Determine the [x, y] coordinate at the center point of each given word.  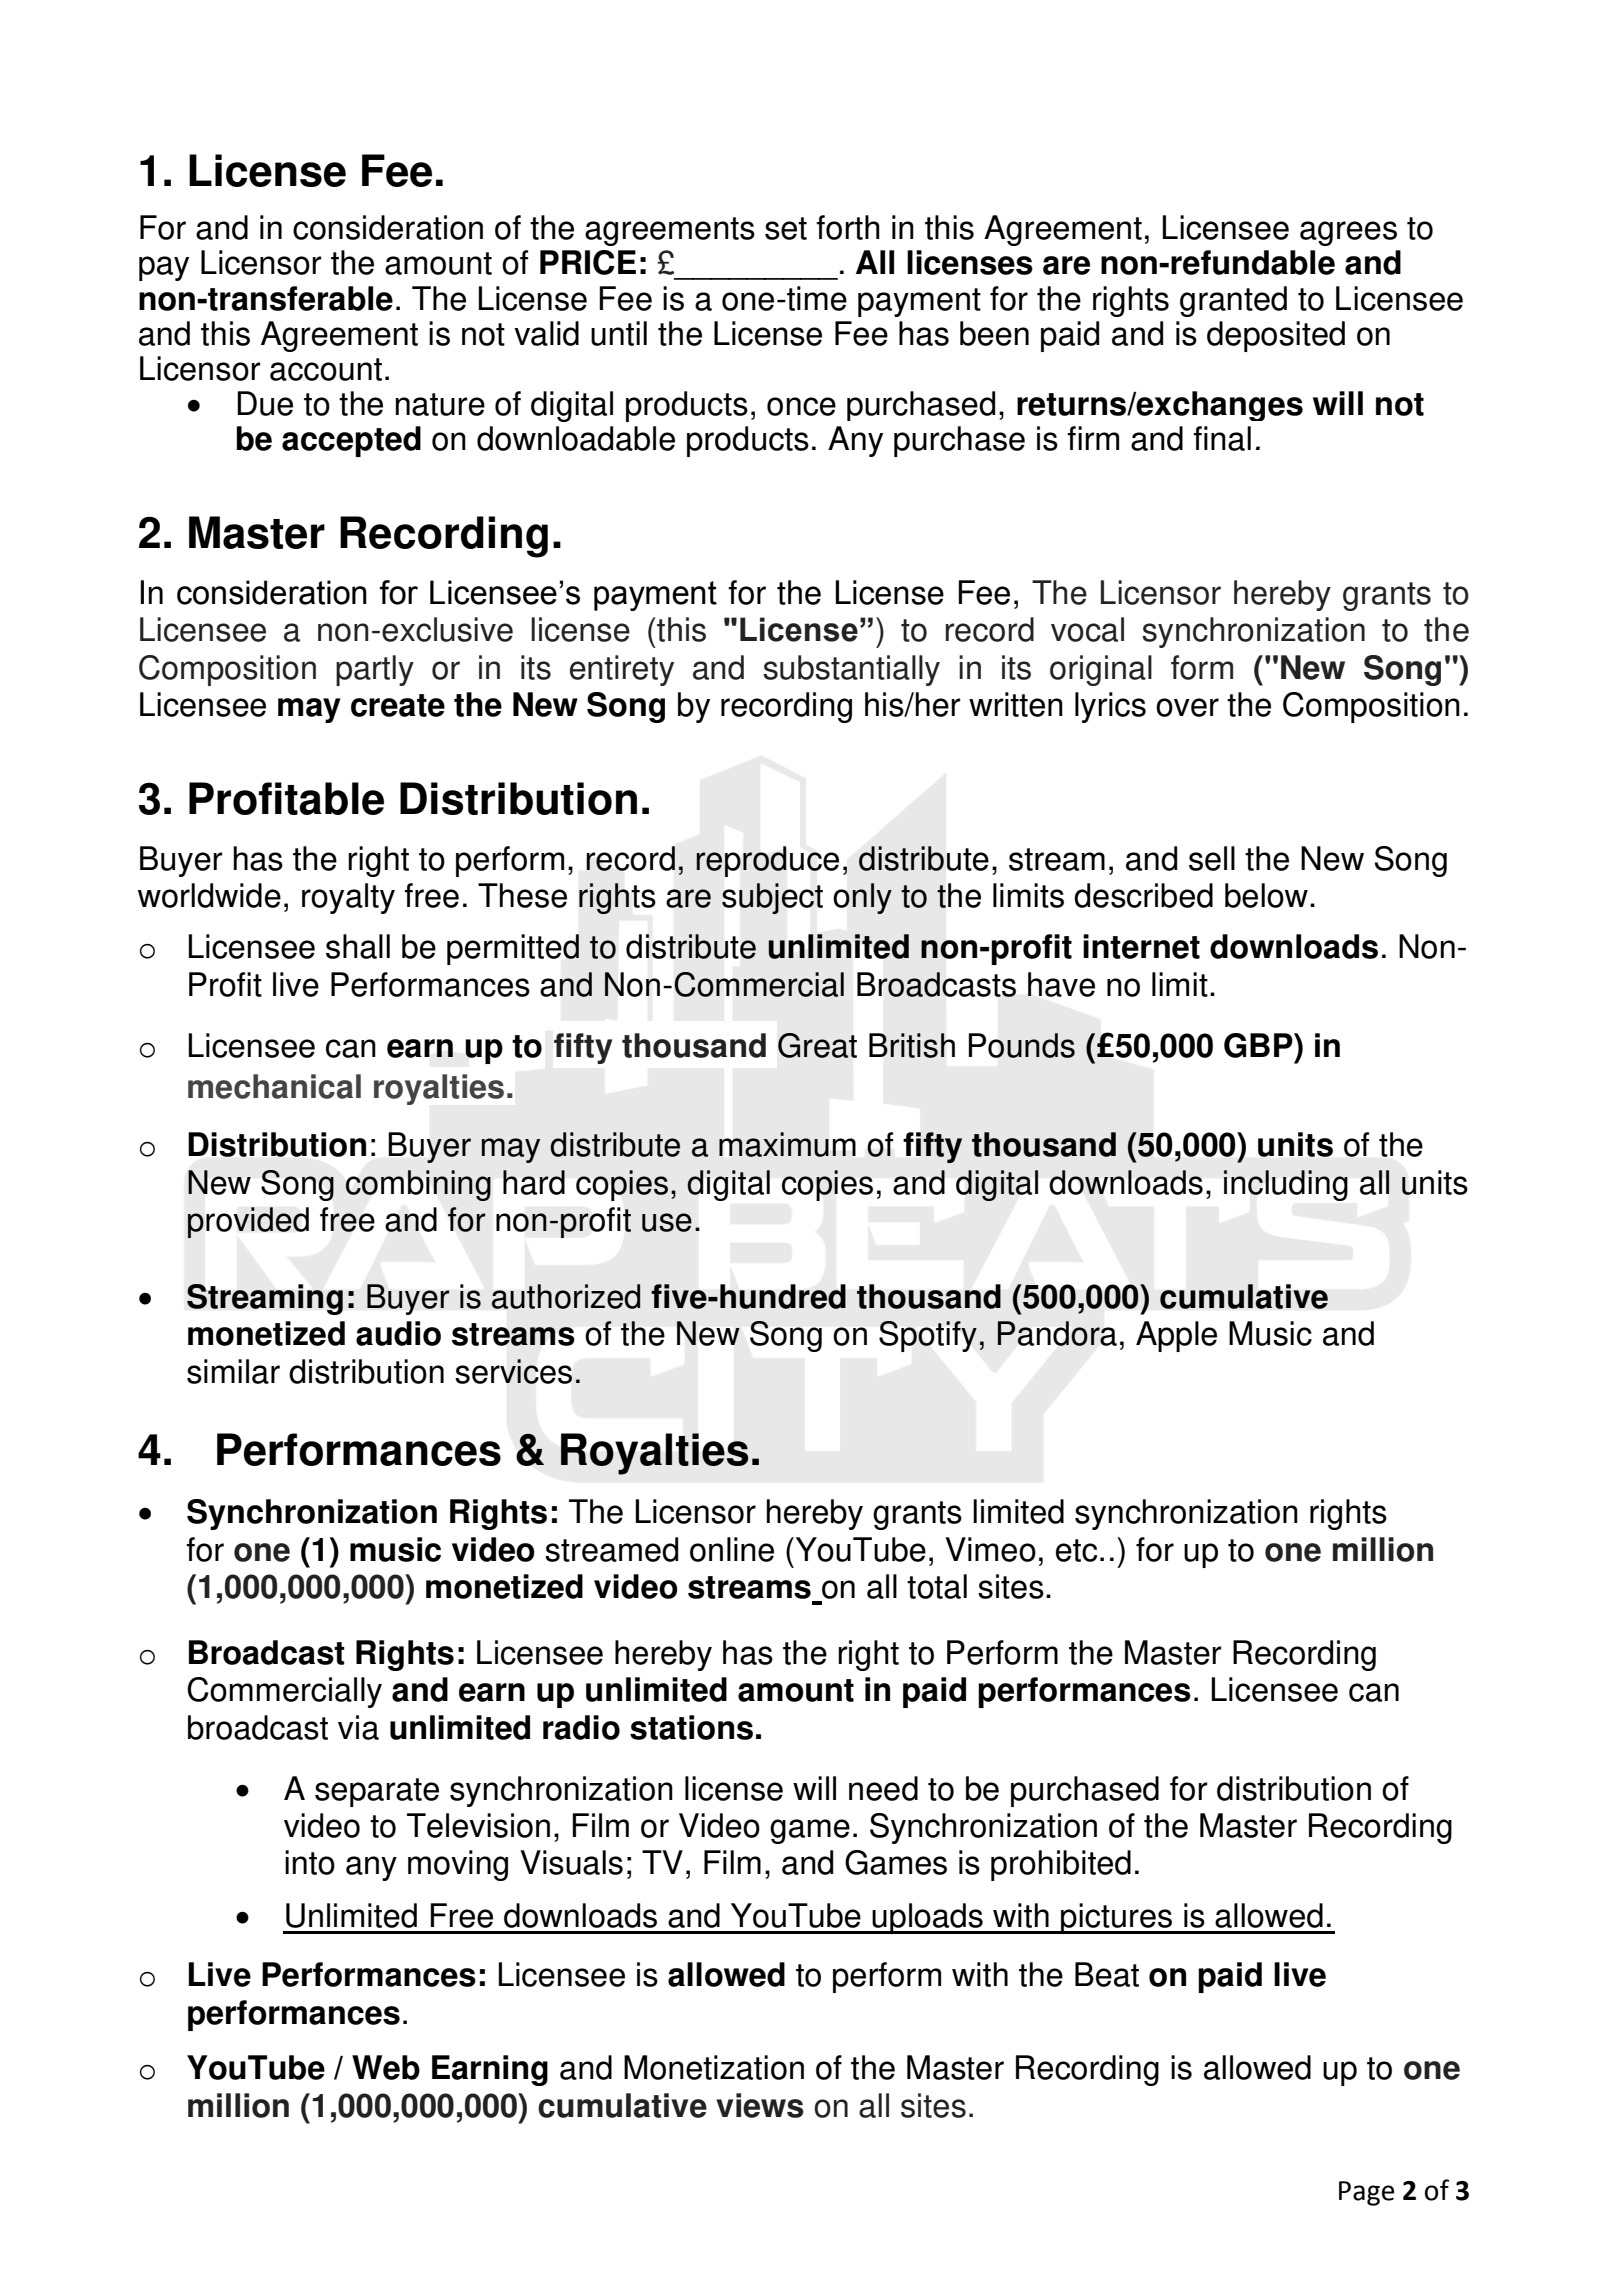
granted [1233, 301]
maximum [787, 1144]
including [1286, 1185]
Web [386, 2067]
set [786, 228]
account [326, 369]
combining [418, 1185]
